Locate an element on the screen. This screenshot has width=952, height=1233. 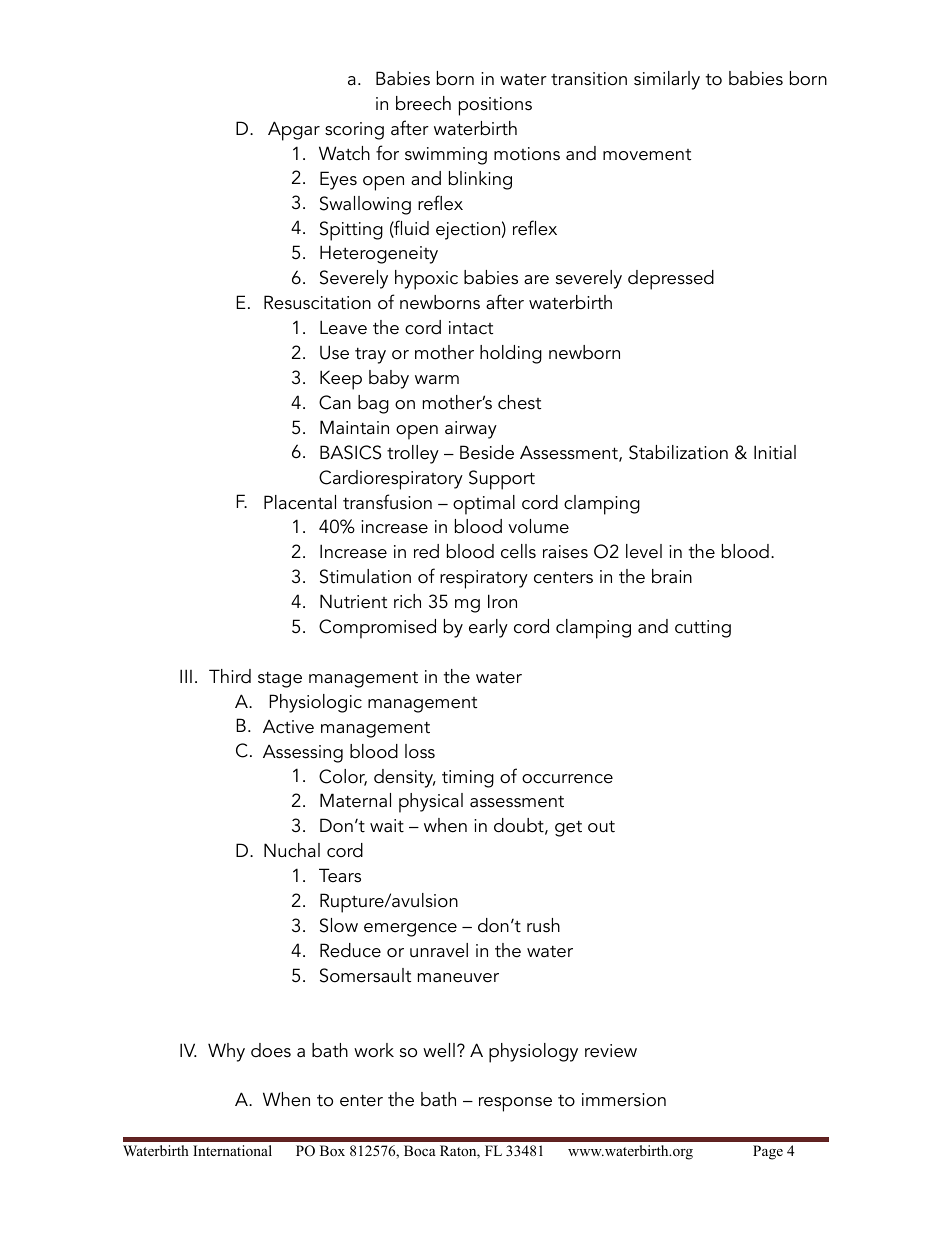
Placental is located at coordinates (300, 502).
